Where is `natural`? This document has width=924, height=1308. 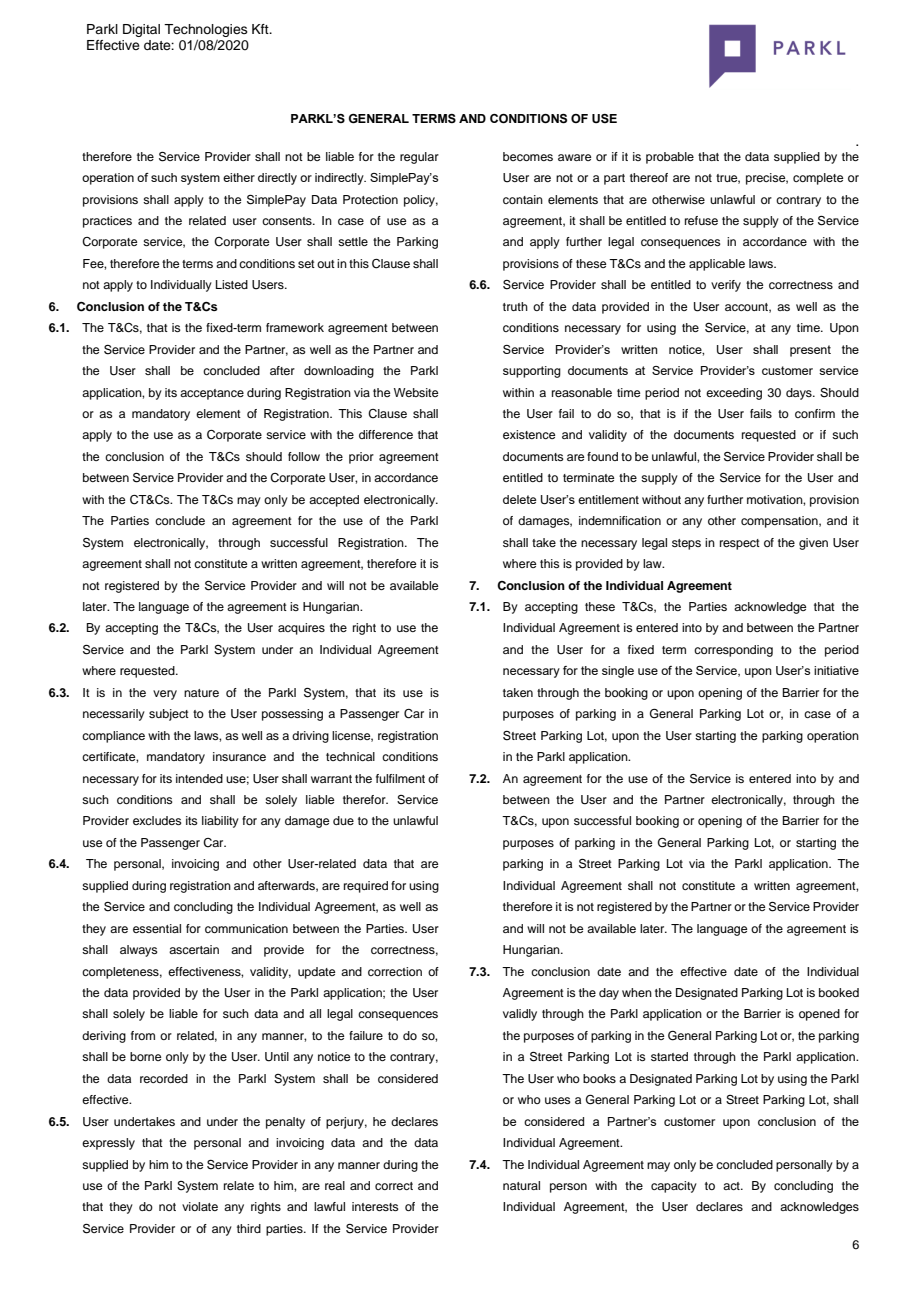
natural is located at coordinates (521, 1185).
